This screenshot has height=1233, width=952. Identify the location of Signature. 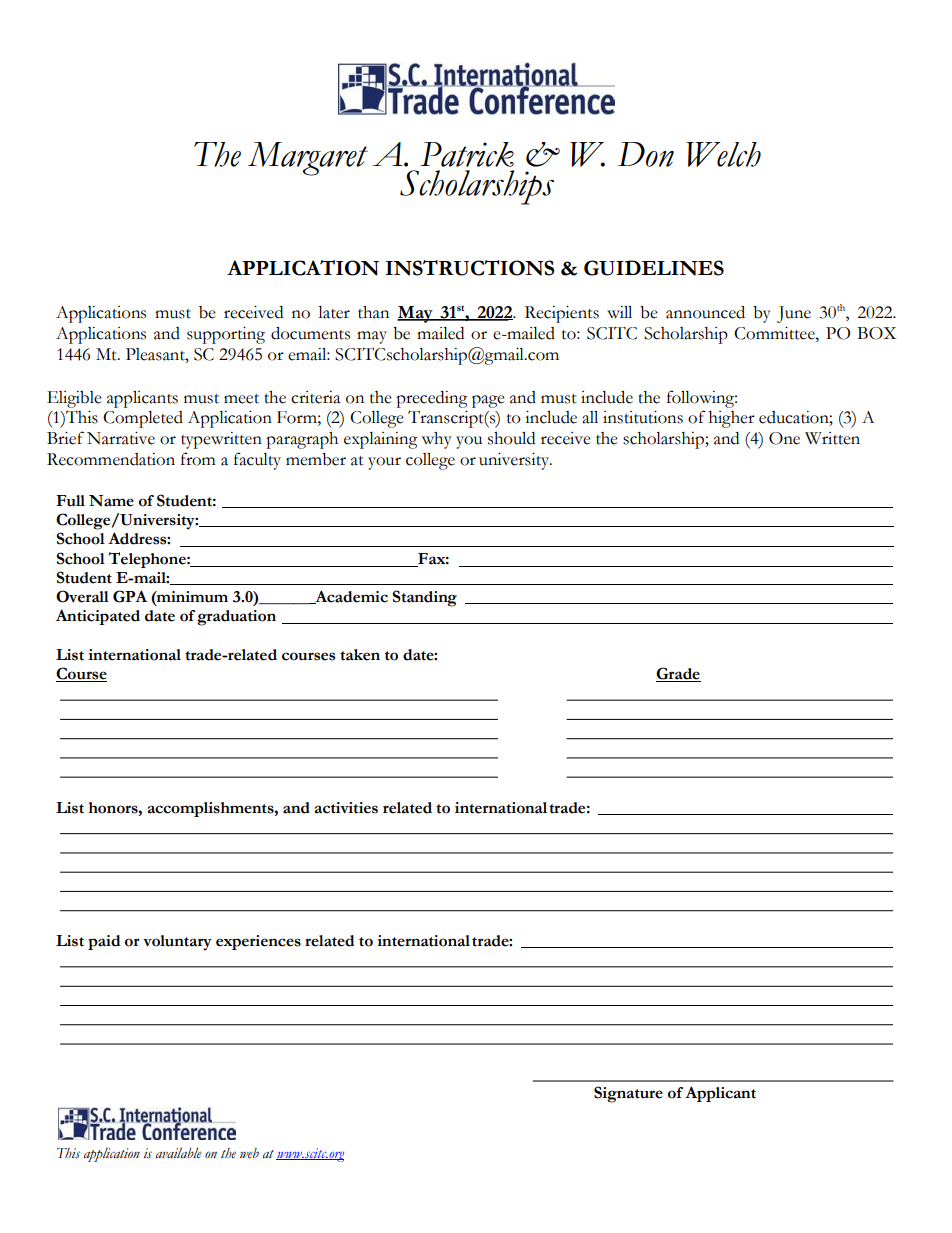
(628, 1094).
